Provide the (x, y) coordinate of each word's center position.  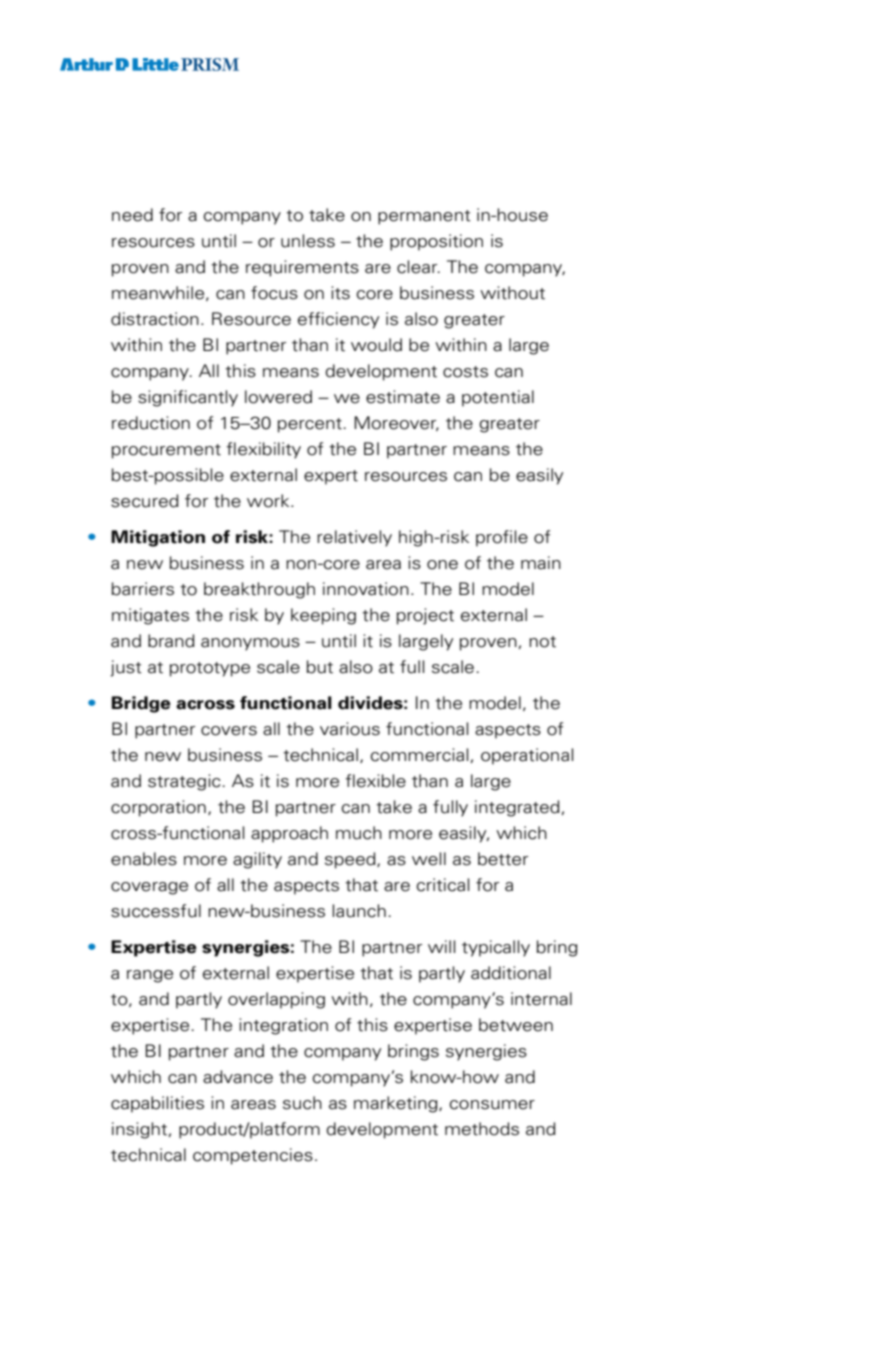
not (542, 642)
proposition (436, 242)
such (302, 1103)
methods (482, 1129)
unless (308, 241)
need (132, 215)
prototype (210, 669)
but (320, 667)
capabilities (157, 1104)
